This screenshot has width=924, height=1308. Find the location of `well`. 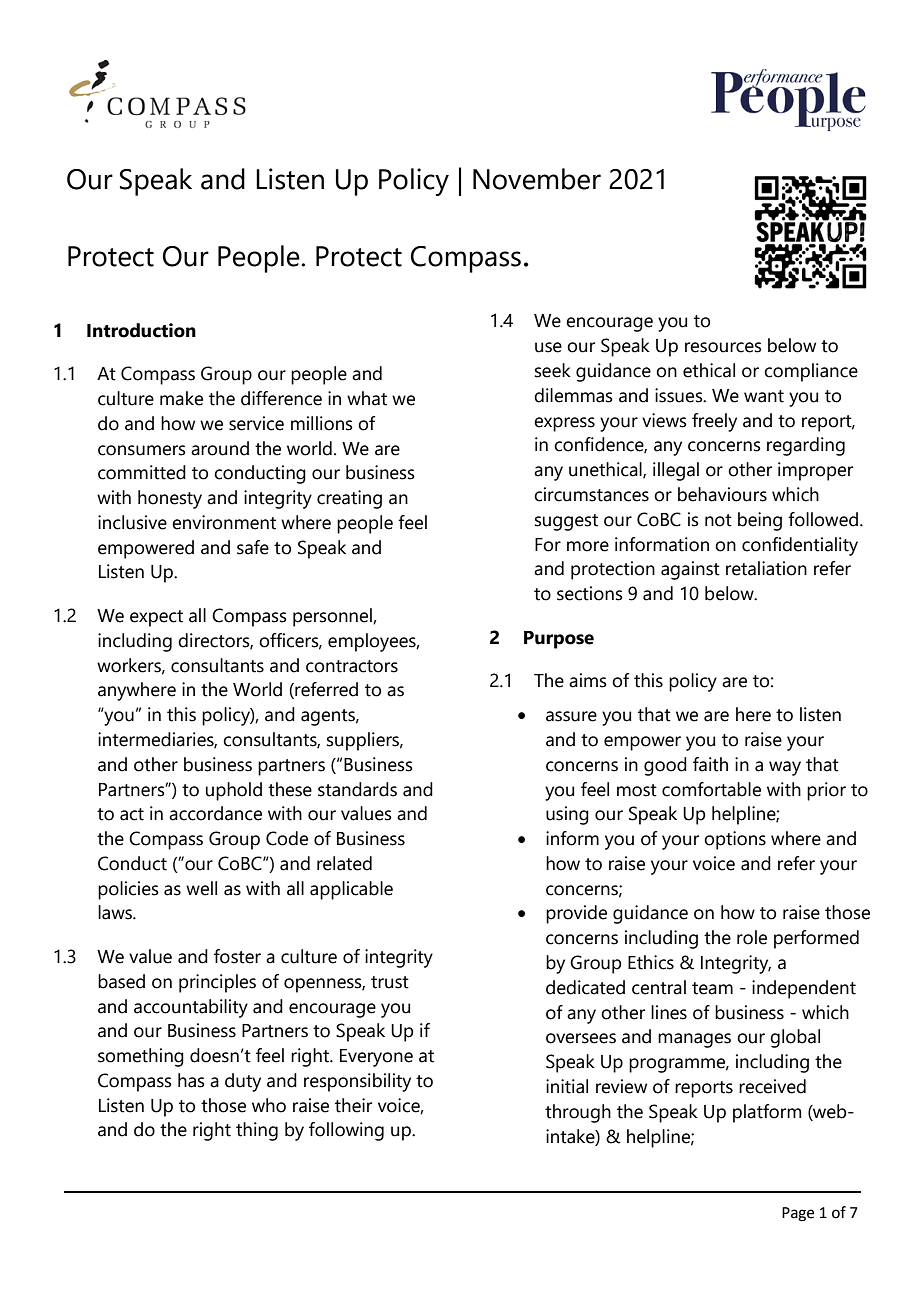

well is located at coordinates (201, 888).
